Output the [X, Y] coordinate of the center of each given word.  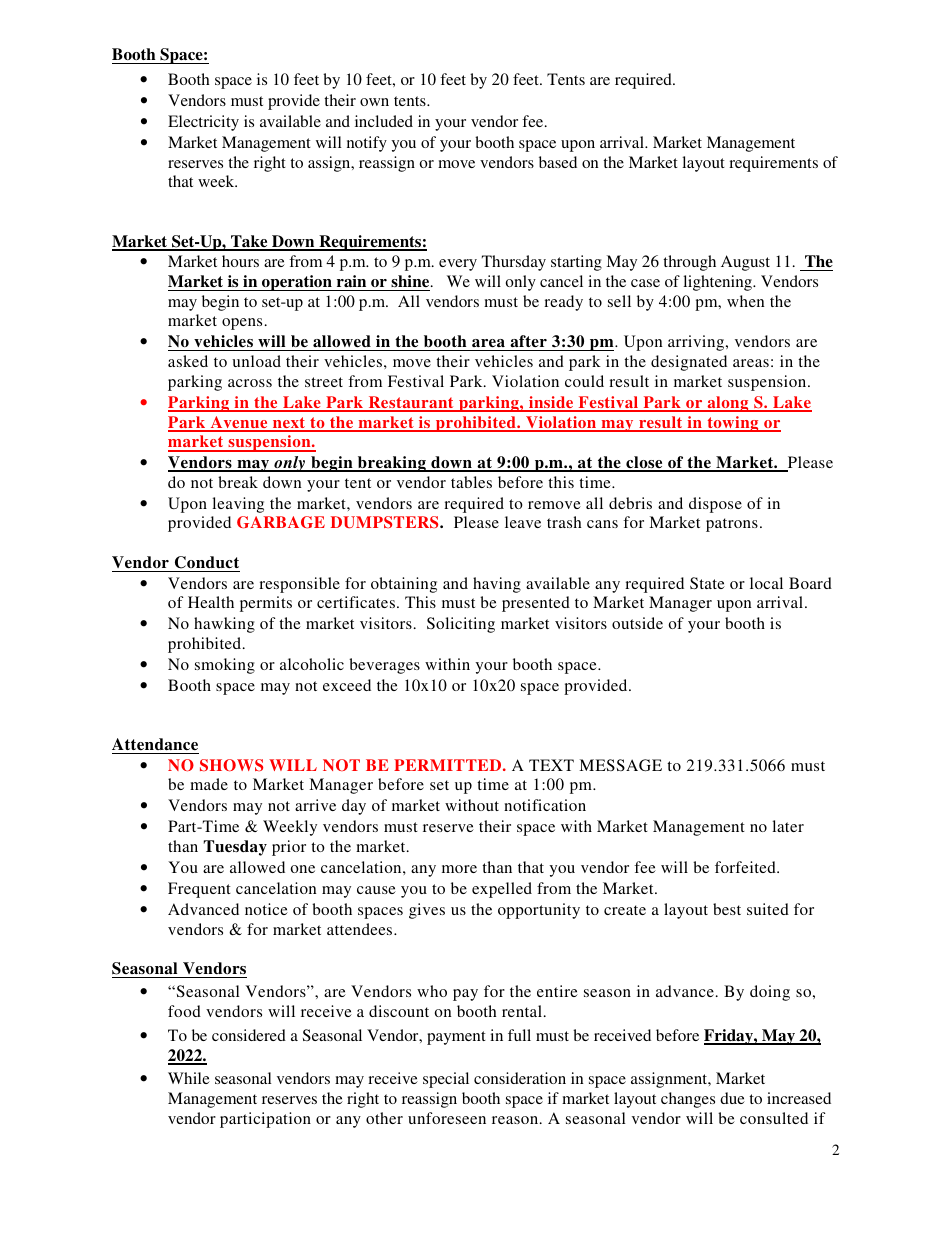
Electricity [203, 123]
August [745, 263]
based [558, 162]
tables [471, 482]
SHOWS [231, 765]
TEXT [551, 765]
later [788, 826]
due [732, 1098]
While [189, 1078]
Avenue [239, 423]
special [446, 1080]
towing [733, 424]
